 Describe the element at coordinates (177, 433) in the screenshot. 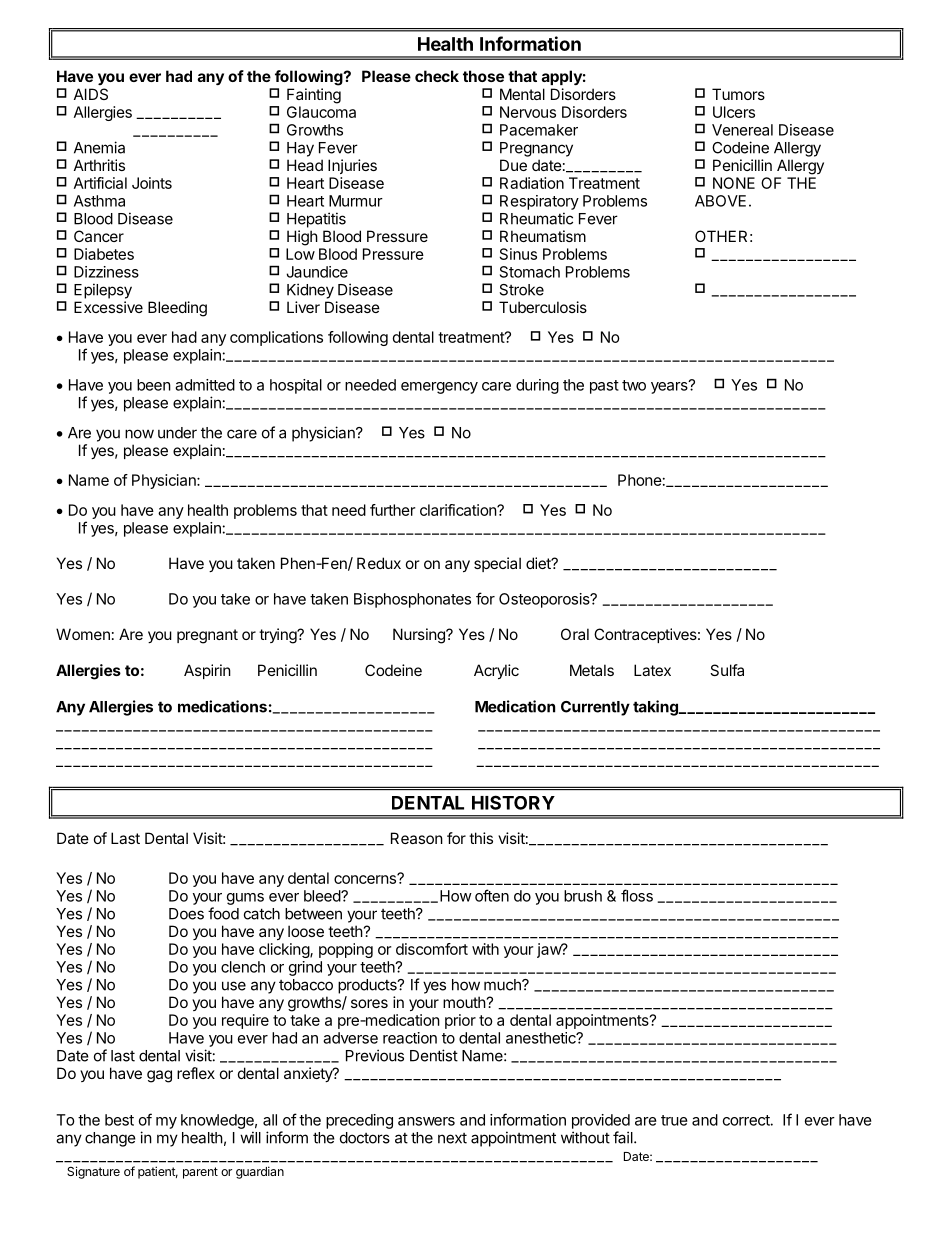

I see `under` at that location.
